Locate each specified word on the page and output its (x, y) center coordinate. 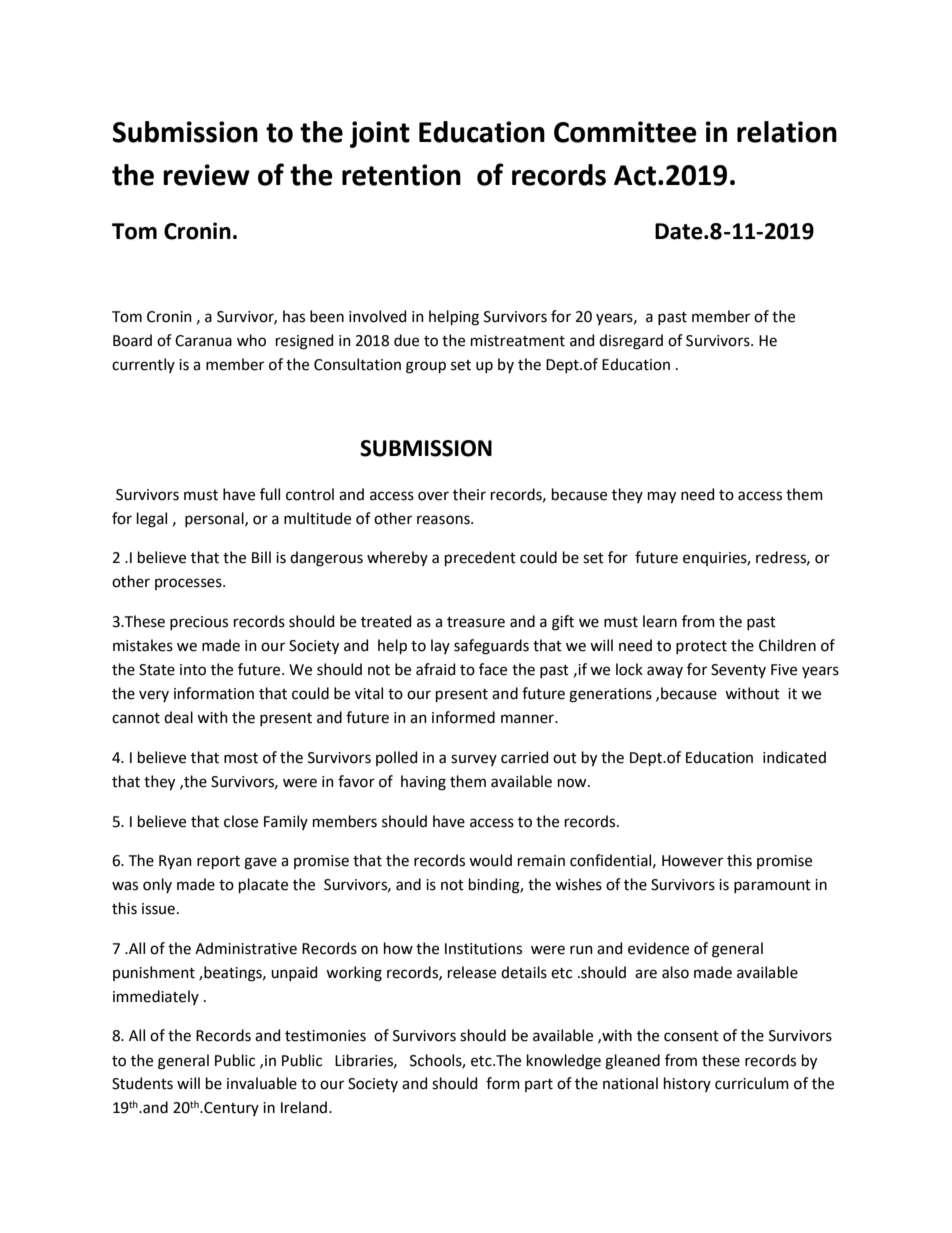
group (426, 367)
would (490, 860)
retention (401, 175)
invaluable (262, 1083)
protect (701, 647)
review (206, 175)
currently (143, 365)
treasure (476, 622)
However (692, 861)
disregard (631, 342)
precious (199, 623)
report (218, 862)
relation (787, 132)
